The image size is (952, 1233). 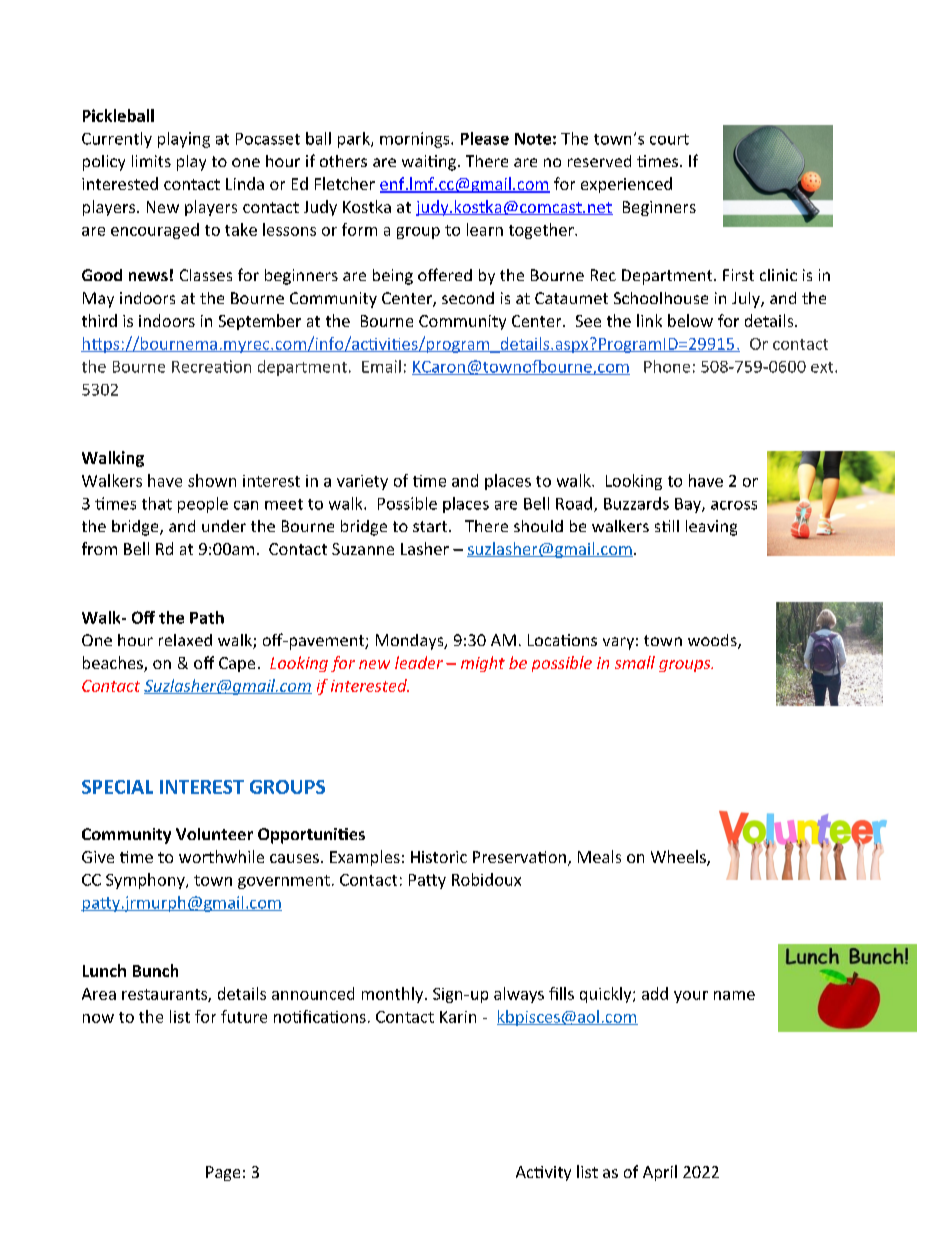 I want to click on people, so click(x=203, y=505).
